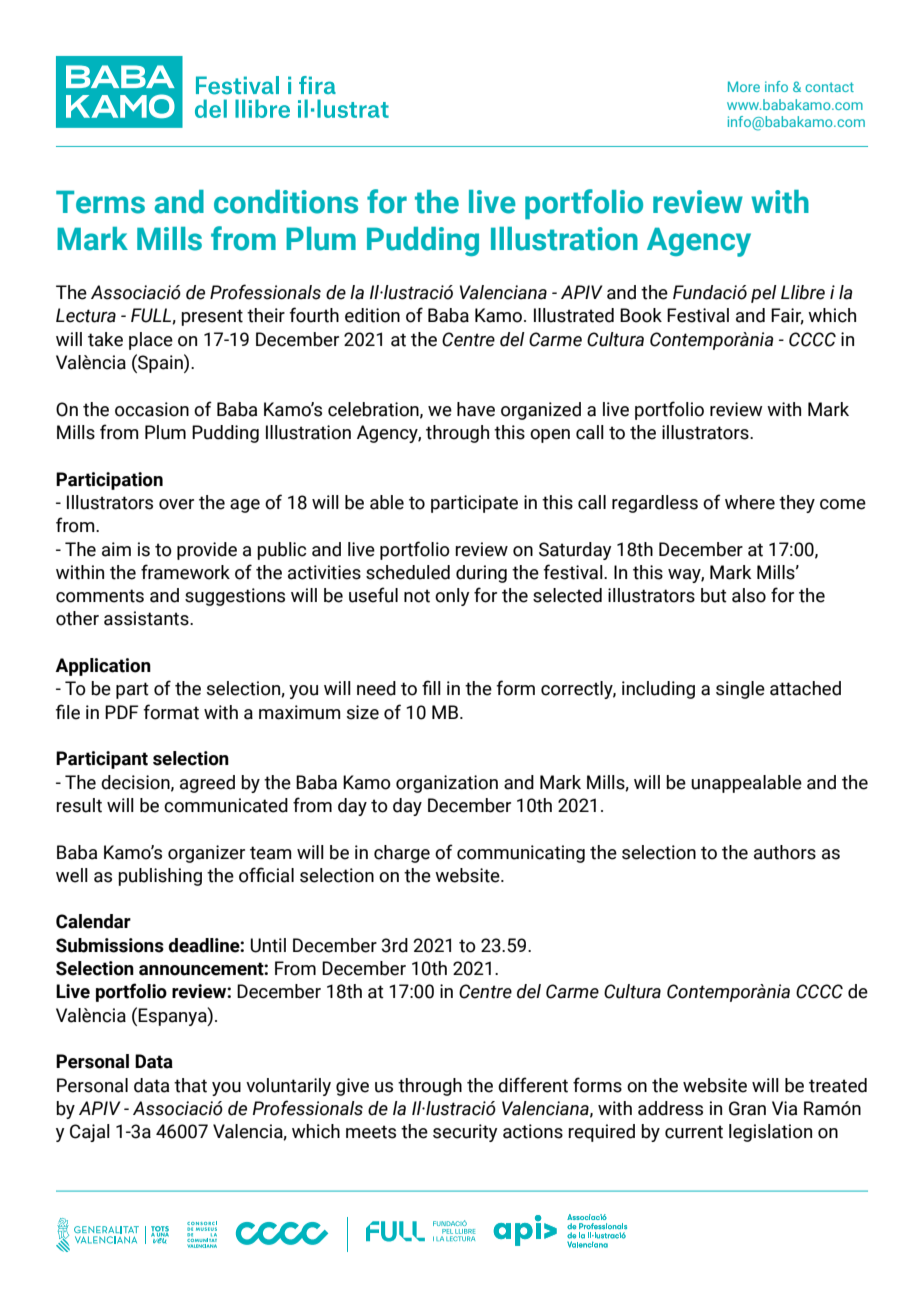 Image resolution: width=924 pixels, height=1308 pixels. What do you see at coordinates (100, 202) in the screenshot?
I see `Terms` at bounding box center [100, 202].
